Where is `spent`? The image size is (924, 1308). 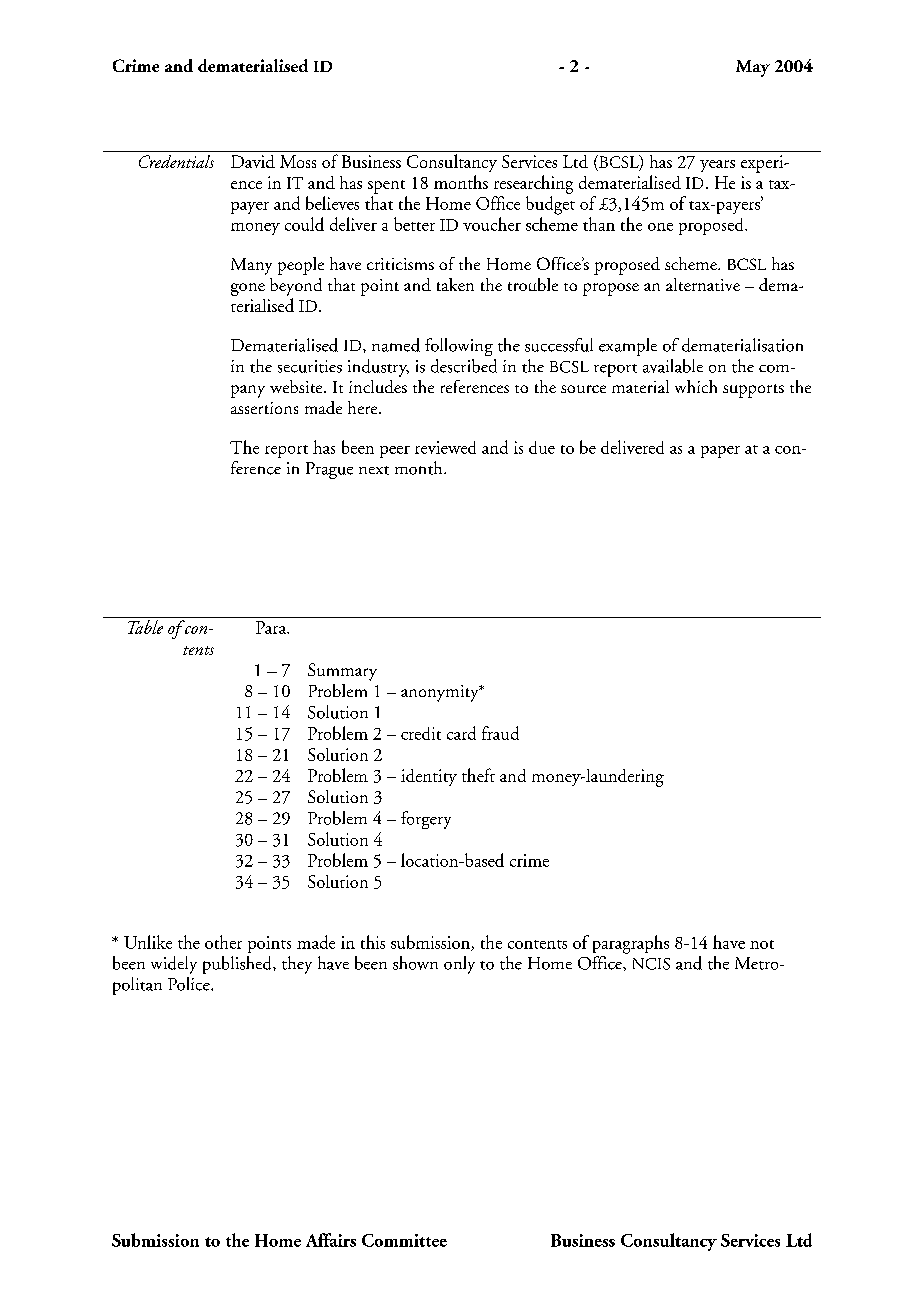 spent is located at coordinates (386, 187).
